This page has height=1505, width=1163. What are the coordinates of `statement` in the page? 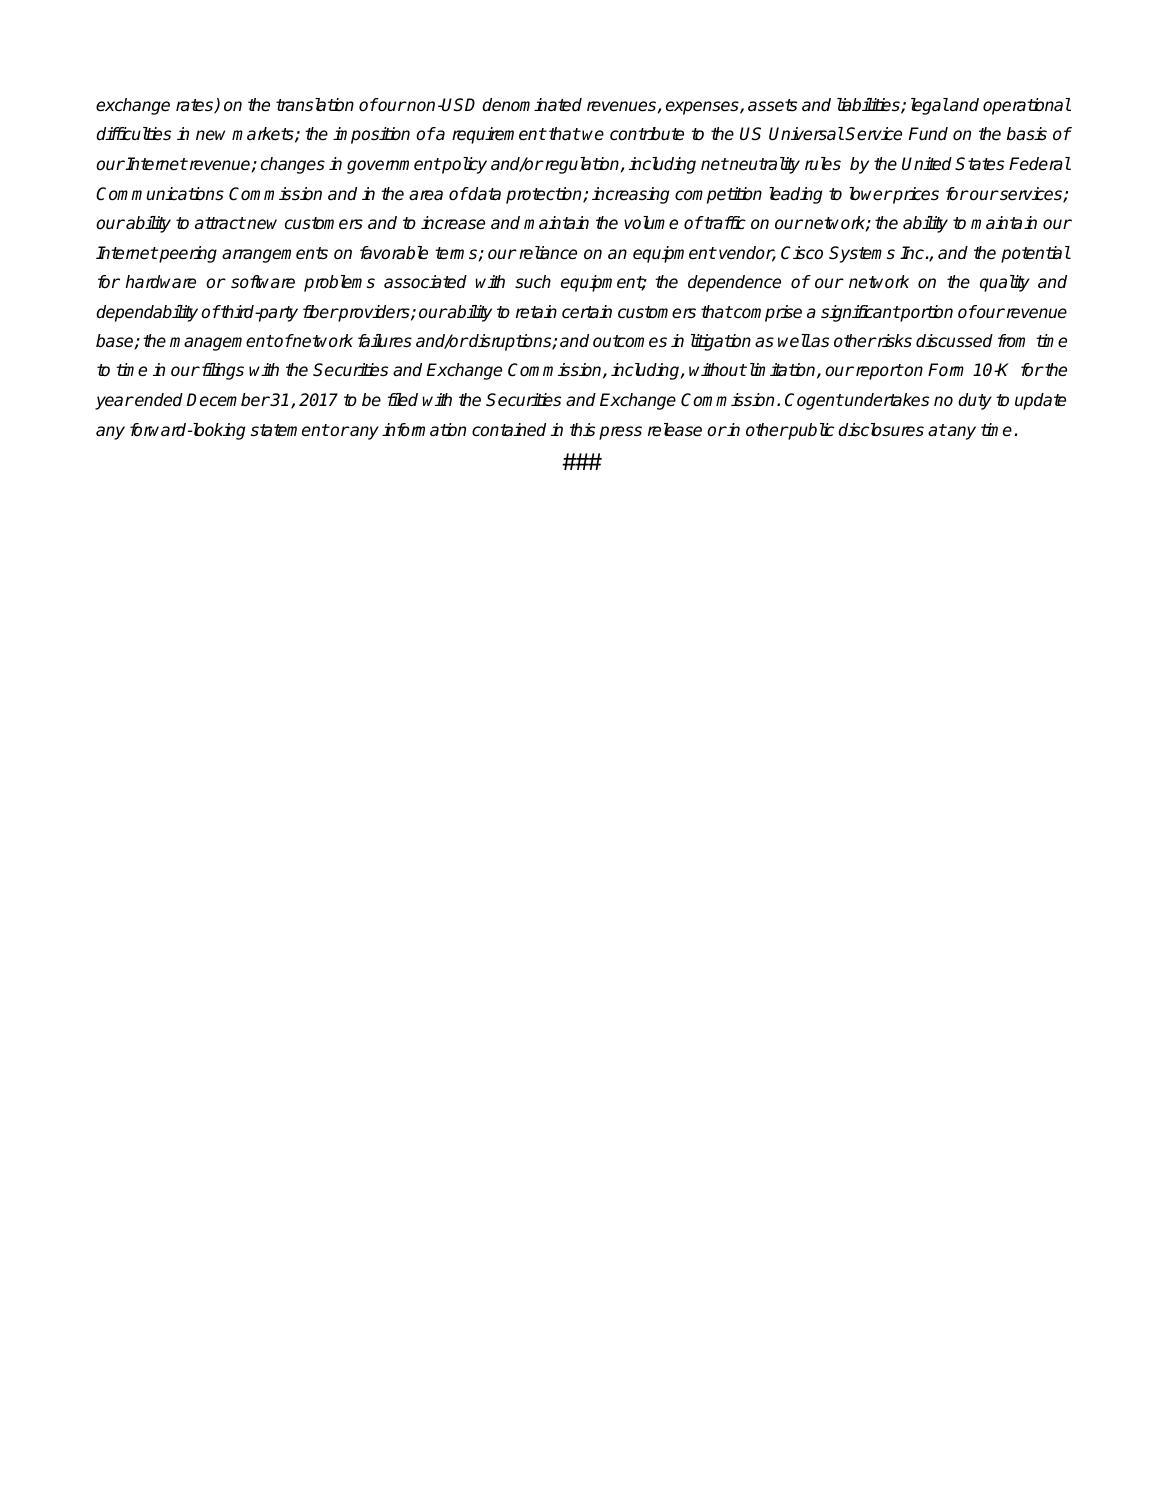 It's located at (290, 430).
